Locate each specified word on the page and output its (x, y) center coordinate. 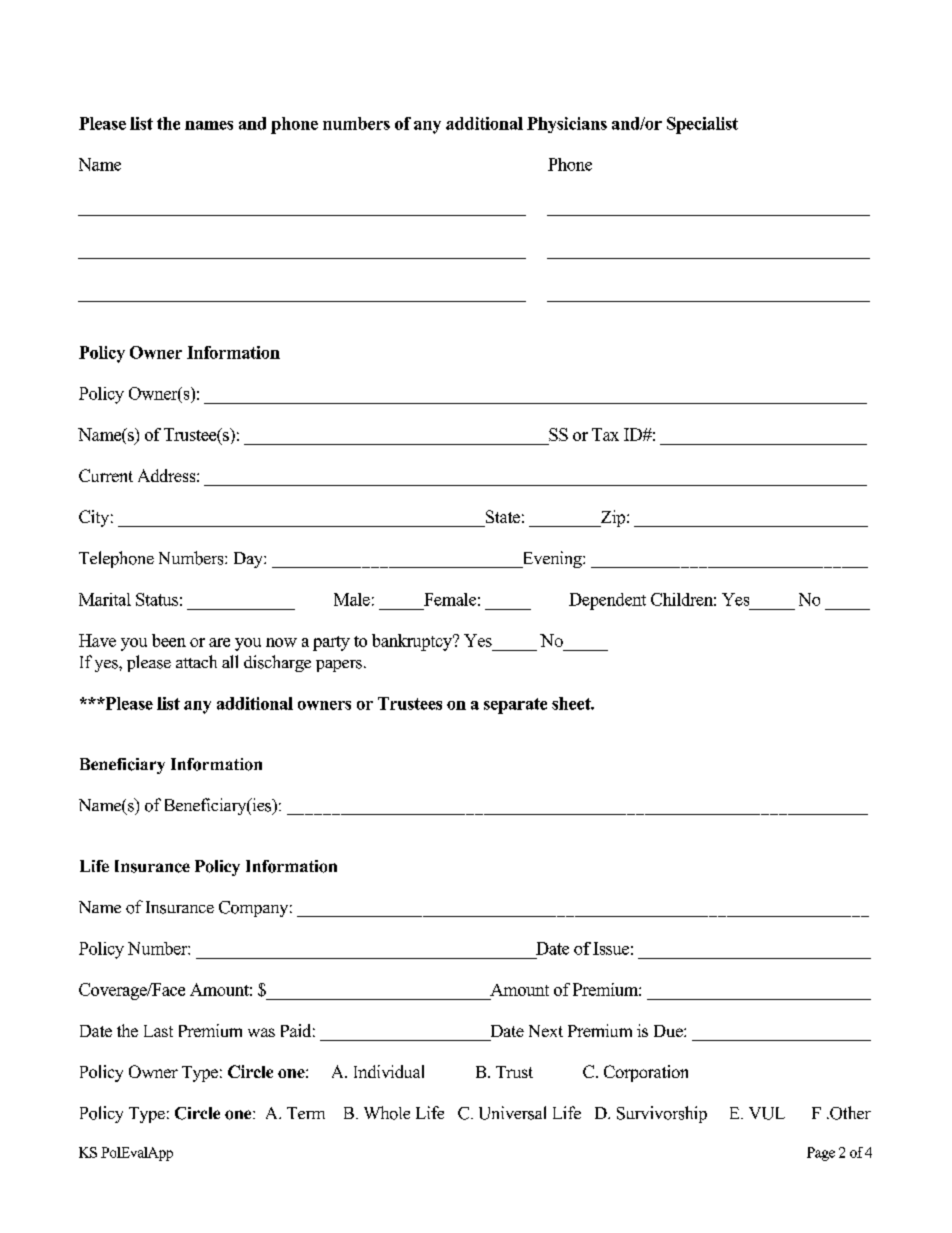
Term (306, 1113)
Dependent (607, 601)
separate (515, 706)
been (169, 640)
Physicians (567, 125)
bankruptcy (413, 642)
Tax (605, 434)
